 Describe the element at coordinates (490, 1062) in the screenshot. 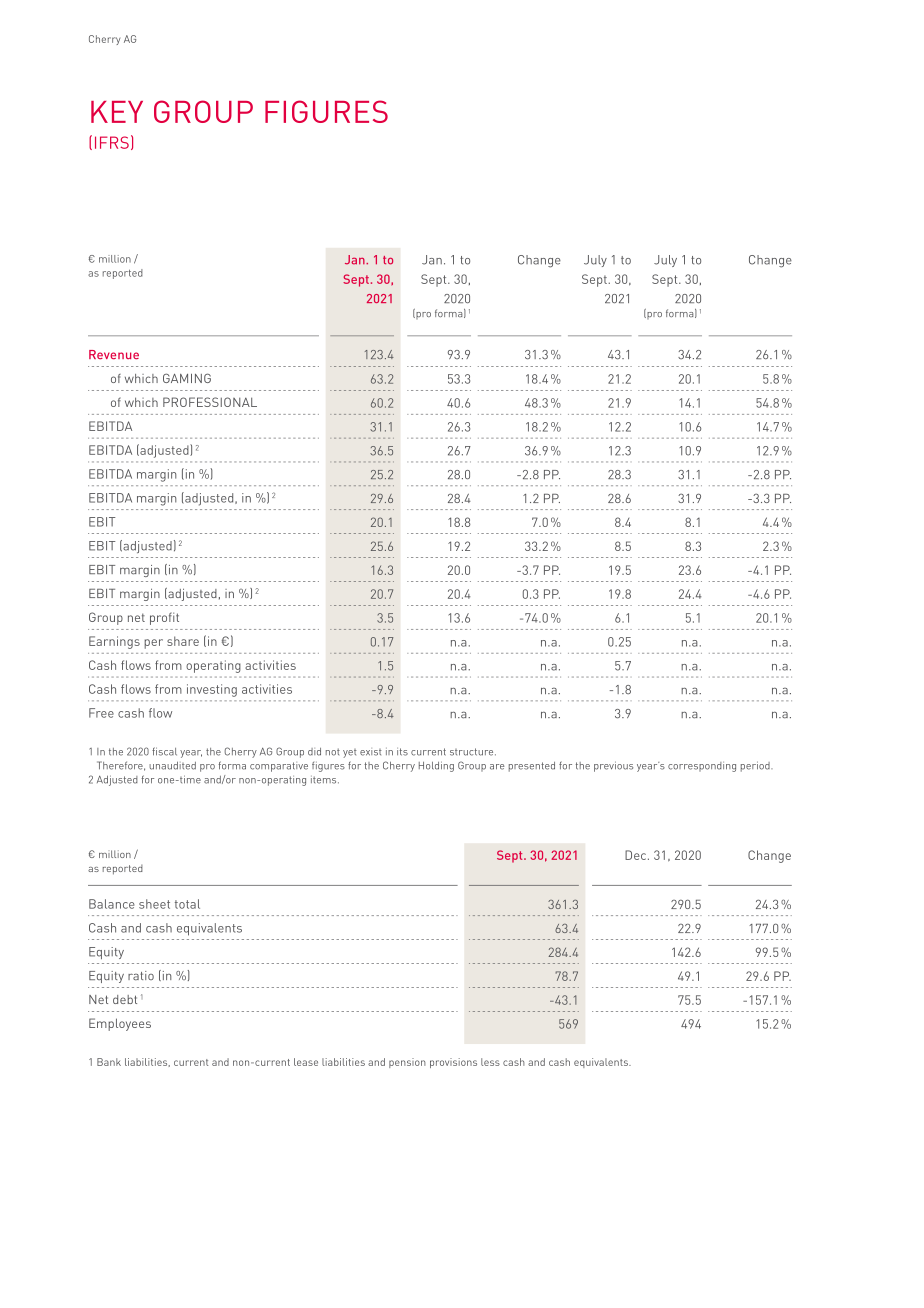

I see `less` at that location.
